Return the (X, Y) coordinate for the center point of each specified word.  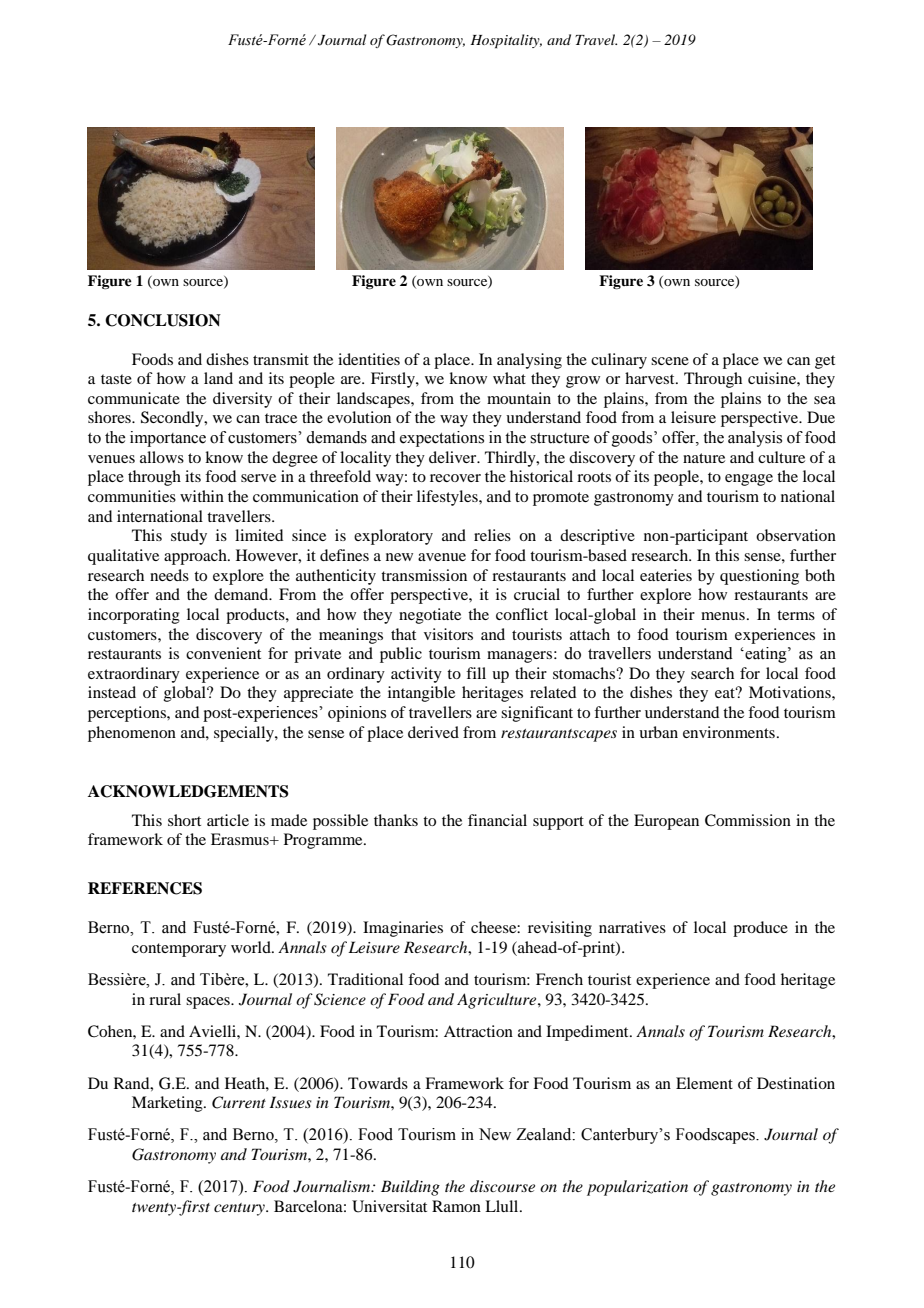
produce (760, 929)
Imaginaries (403, 929)
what (509, 378)
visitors (448, 634)
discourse (502, 1186)
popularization (637, 1188)
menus (723, 616)
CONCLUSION (163, 320)
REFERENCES (145, 888)
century (240, 1209)
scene (670, 361)
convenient (223, 653)
